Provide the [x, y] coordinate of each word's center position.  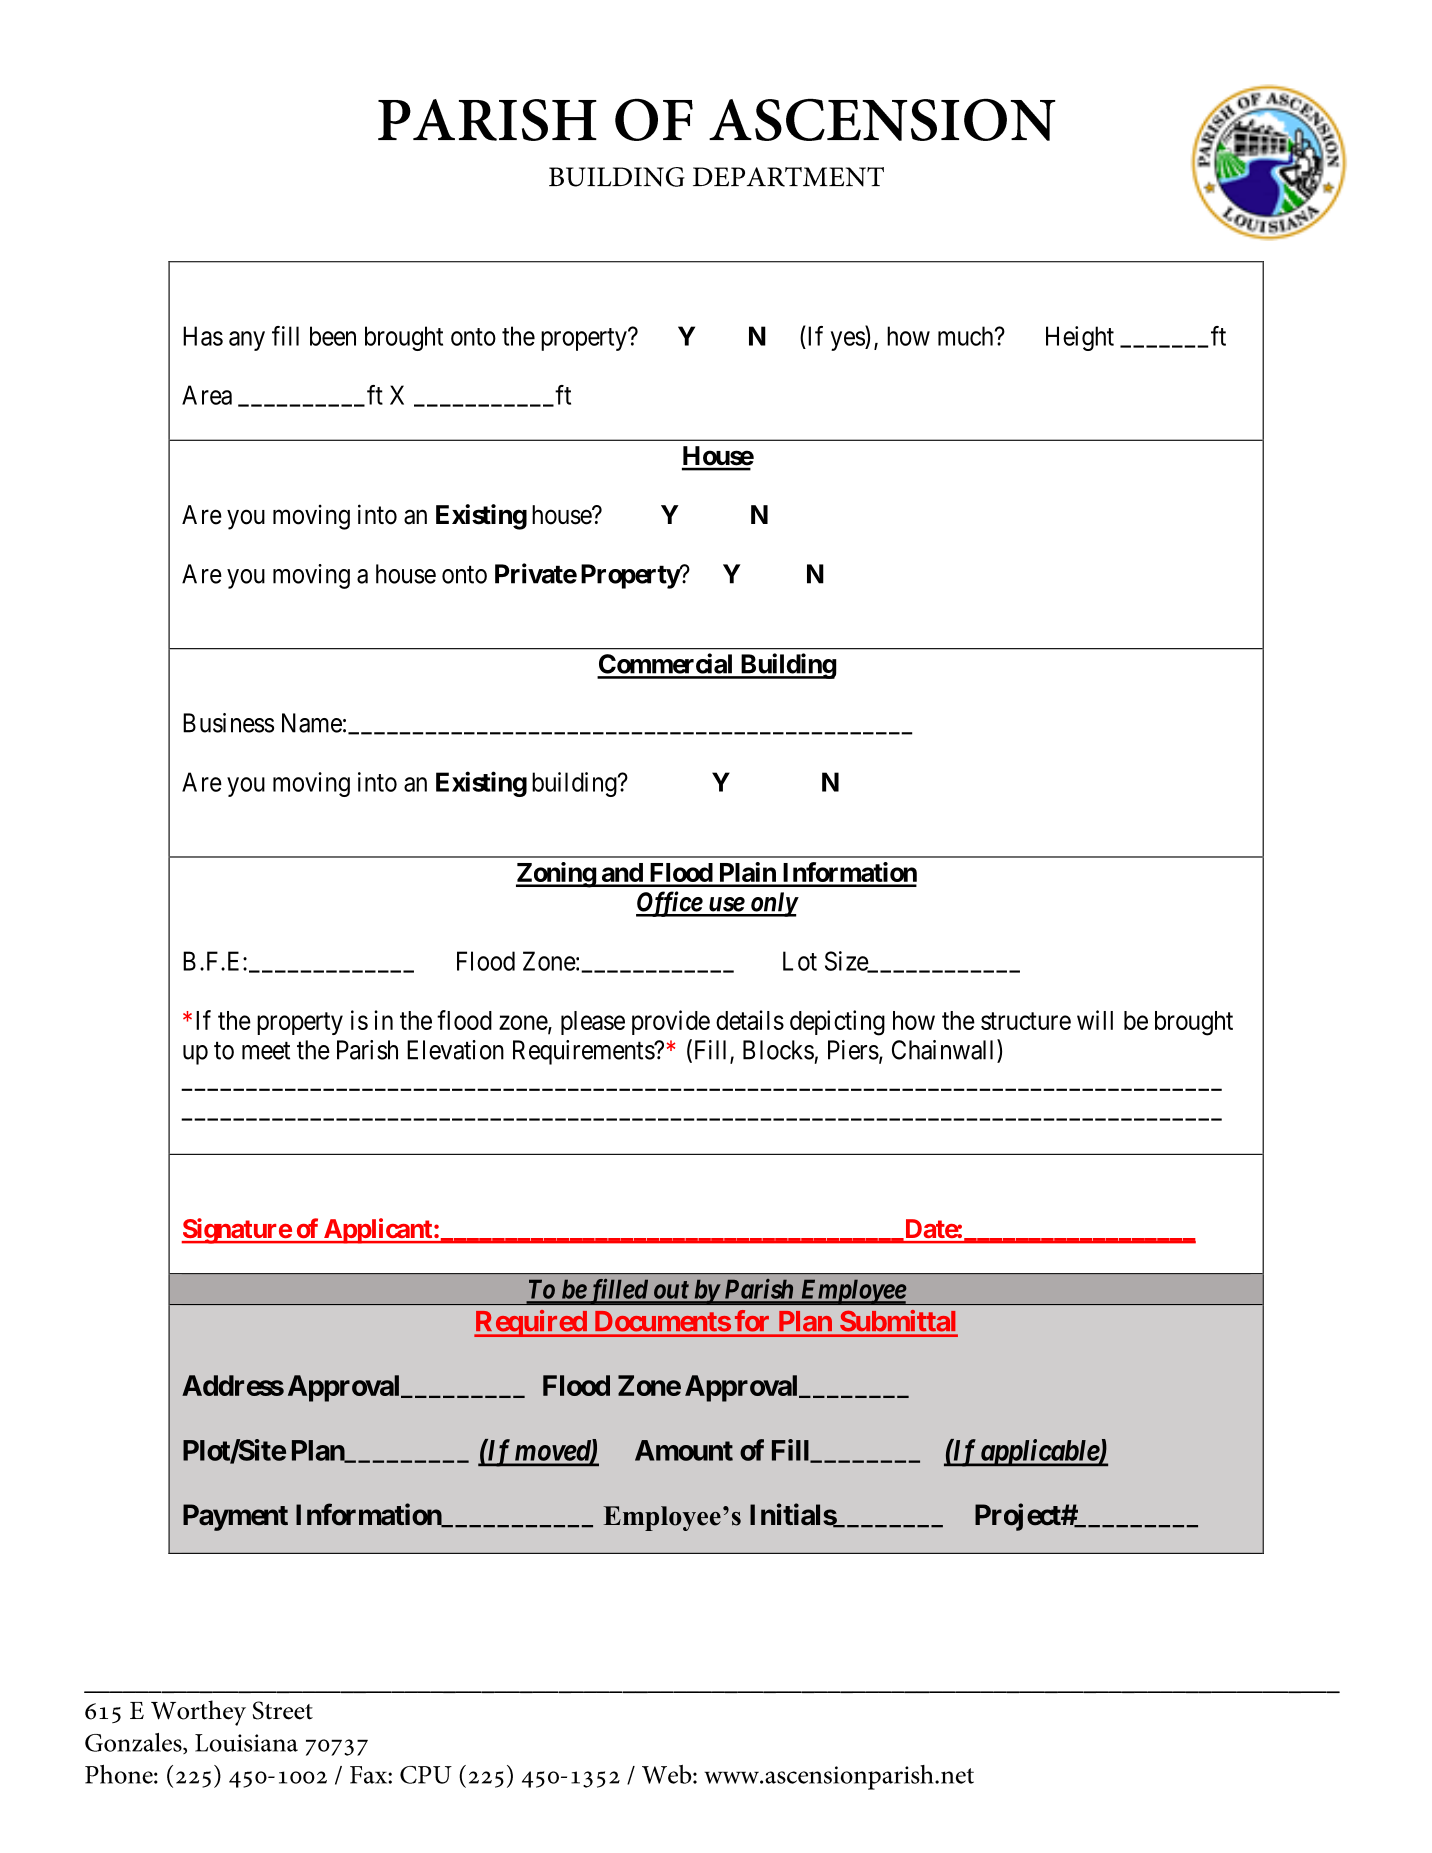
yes [848, 341]
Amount [684, 1450]
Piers [853, 1050]
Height [1080, 338]
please [593, 1023]
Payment [235, 1517]
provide [671, 1022]
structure [1026, 1021]
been [333, 336]
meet [266, 1051]
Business [228, 723]
